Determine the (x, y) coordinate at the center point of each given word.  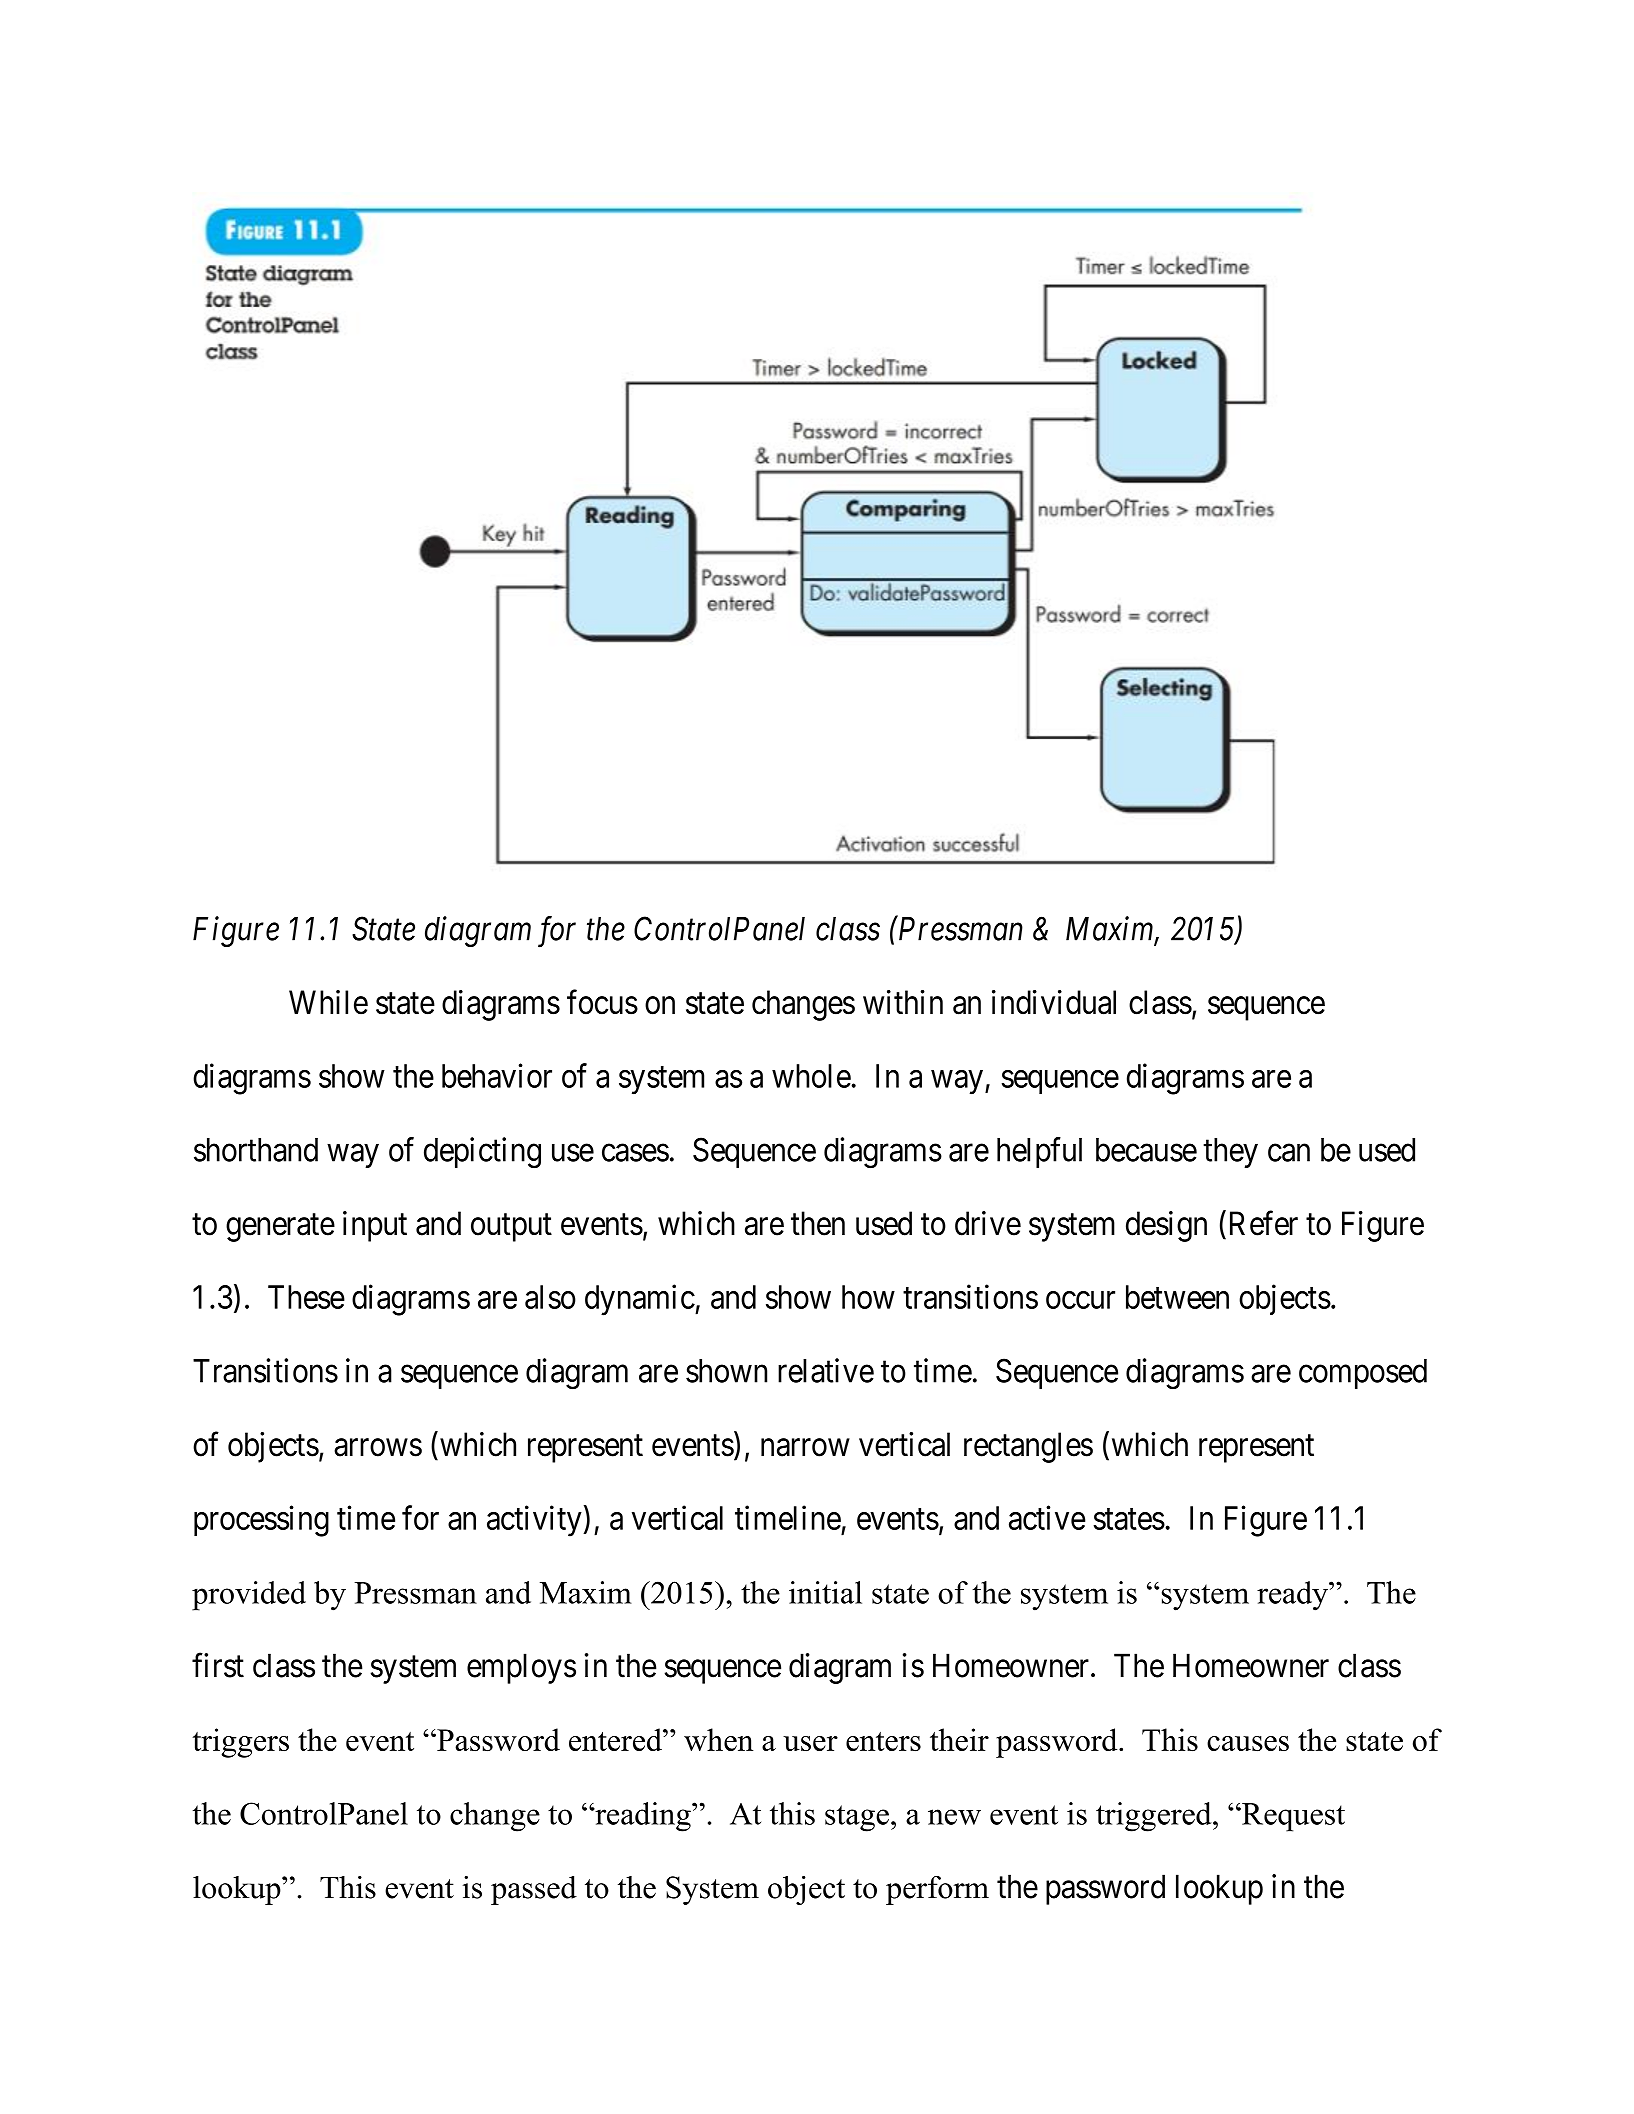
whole (811, 1076)
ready (1293, 1596)
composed (1363, 1374)
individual (1054, 1002)
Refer (1264, 1223)
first (218, 1665)
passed (534, 1890)
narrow (805, 1448)
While (328, 1002)
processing (261, 1521)
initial (825, 1592)
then (818, 1223)
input (375, 1226)
